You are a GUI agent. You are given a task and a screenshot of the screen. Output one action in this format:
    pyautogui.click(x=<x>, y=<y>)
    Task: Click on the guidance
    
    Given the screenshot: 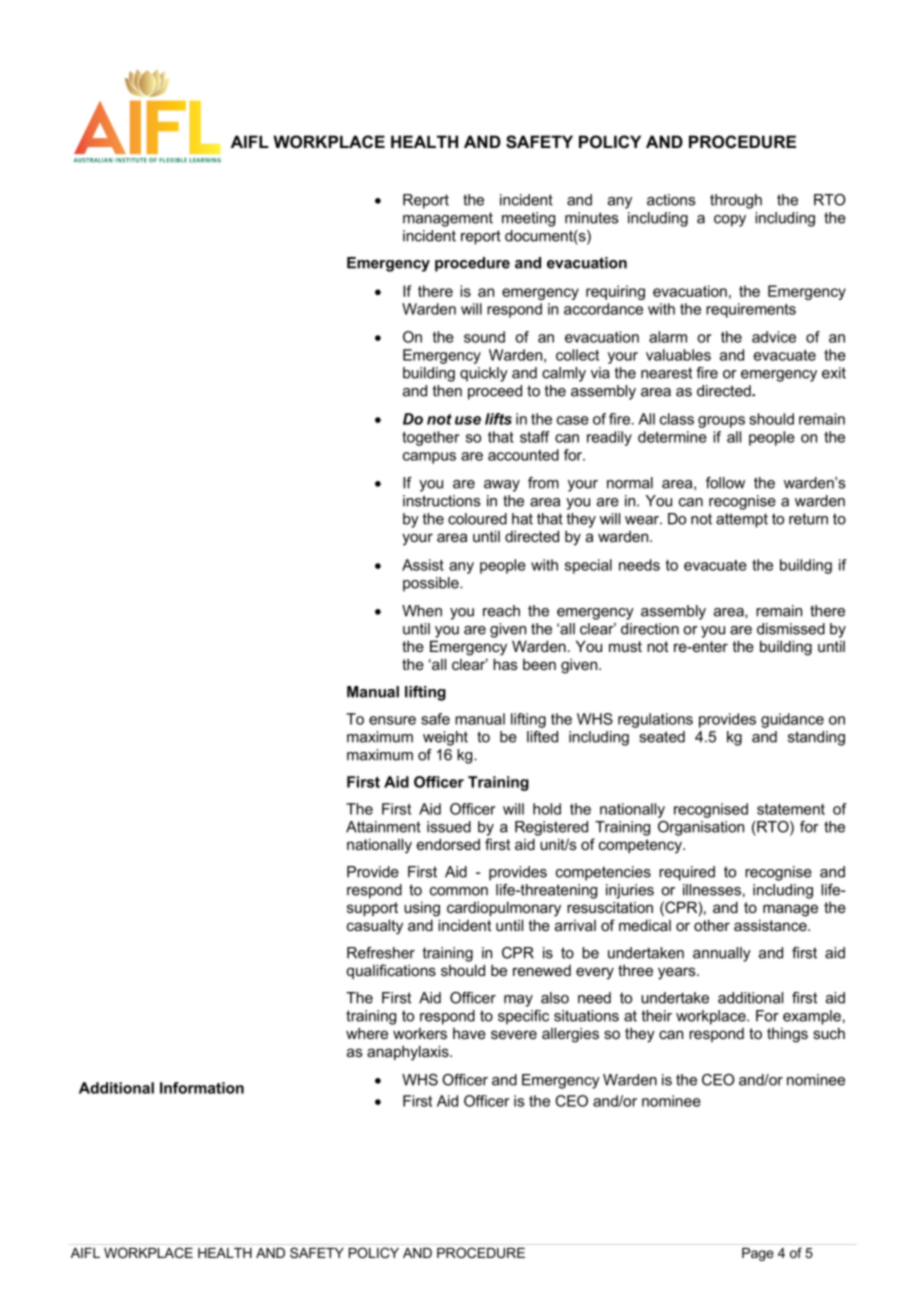 What is the action you would take?
    pyautogui.click(x=792, y=720)
